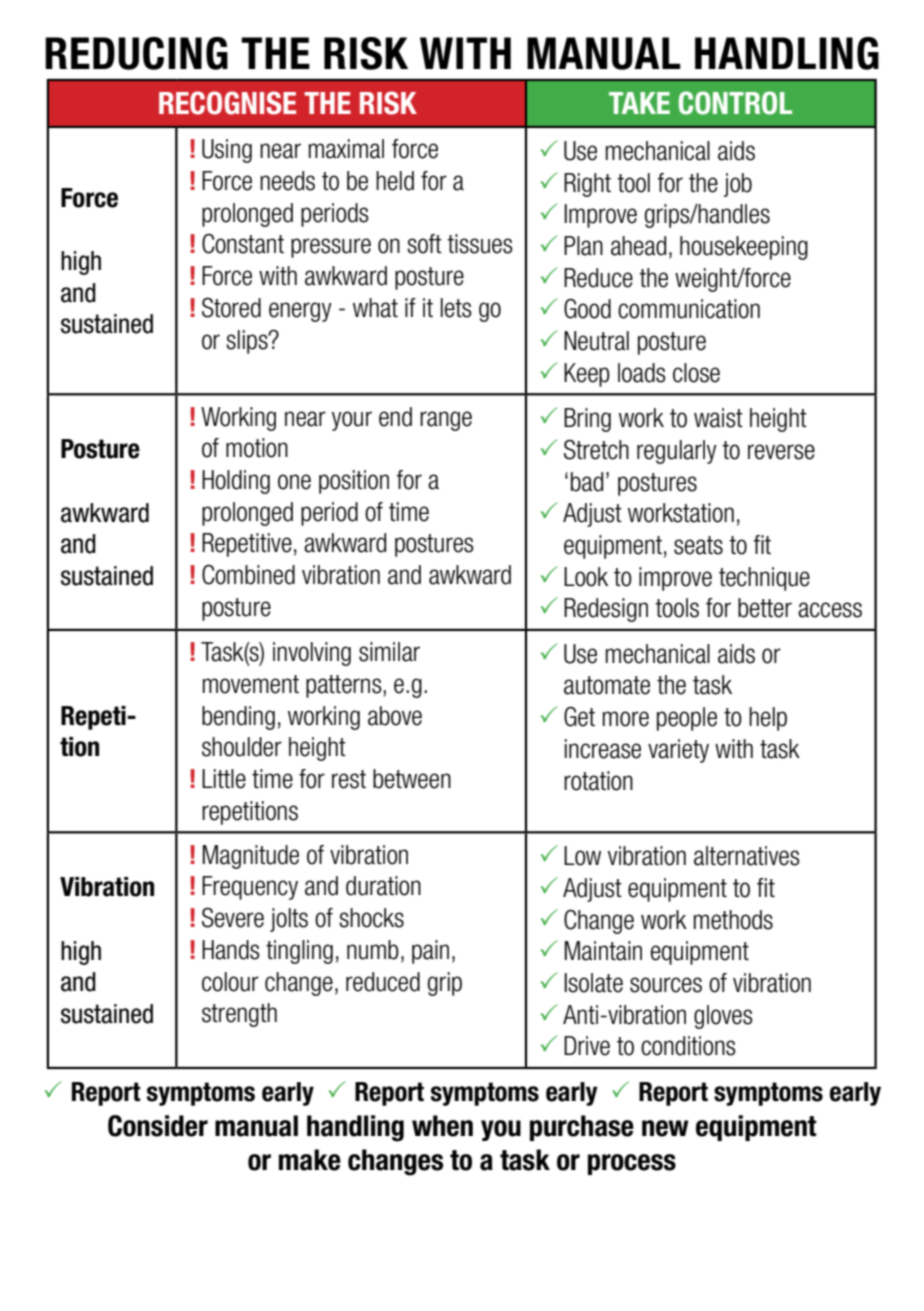 This document has height=1311, width=924. I want to click on Combined, so click(248, 575).
